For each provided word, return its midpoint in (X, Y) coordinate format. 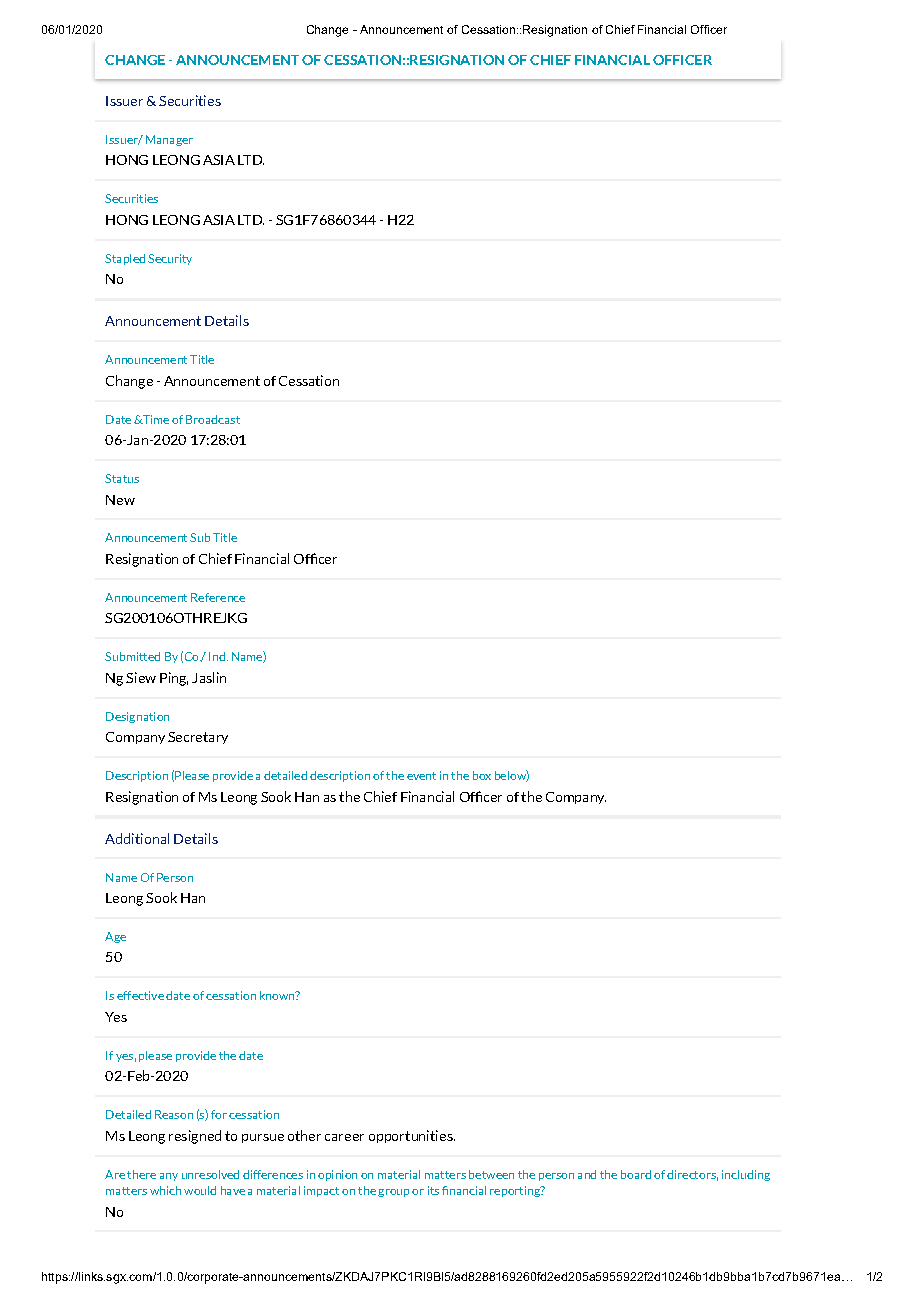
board (636, 1174)
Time (155, 419)
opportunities (412, 1136)
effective (140, 995)
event (421, 776)
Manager (169, 140)
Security (170, 259)
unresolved (210, 1174)
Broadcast (213, 419)
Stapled (125, 259)
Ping (174, 679)
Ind (217, 656)
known (278, 995)
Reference (218, 597)
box (482, 775)
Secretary (198, 738)
